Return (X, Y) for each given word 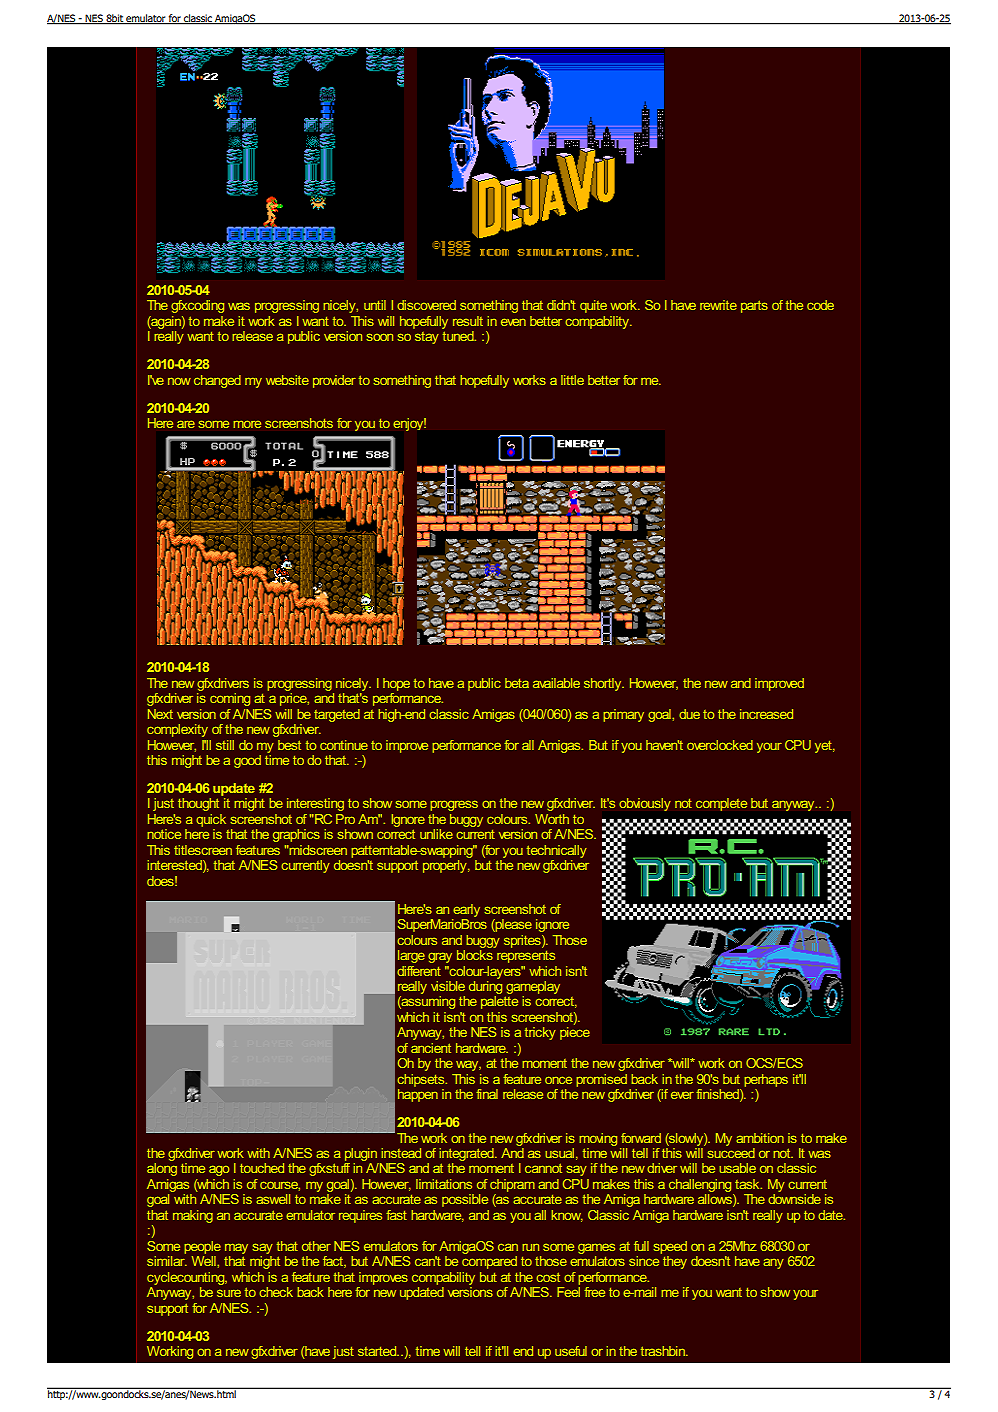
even (513, 322)
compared (489, 1262)
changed (217, 381)
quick (211, 820)
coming (230, 699)
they (675, 1262)
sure (229, 1293)
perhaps (766, 1080)
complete (721, 804)
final (487, 1094)
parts (754, 306)
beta (517, 683)
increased (766, 714)
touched (262, 1168)
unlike (436, 834)
